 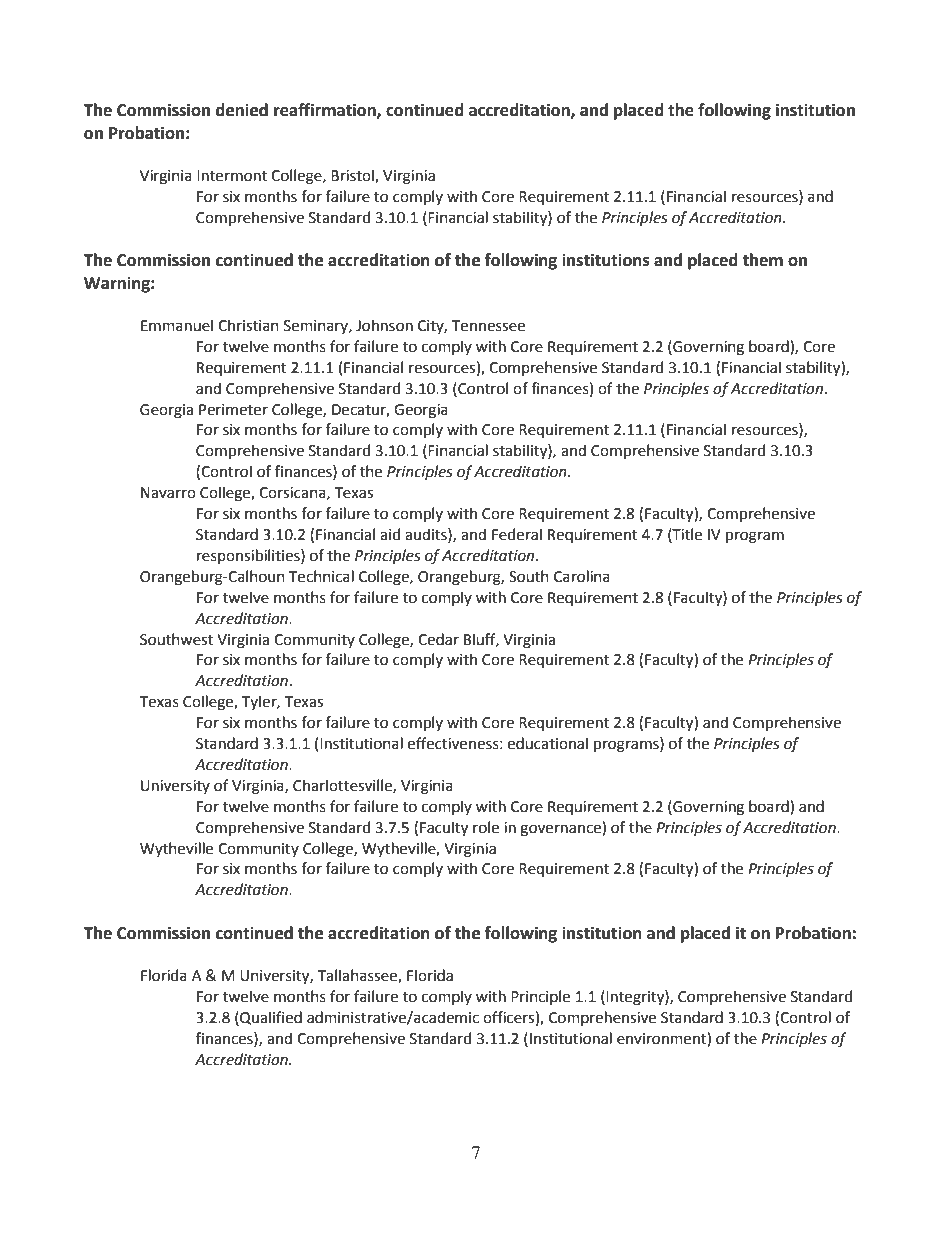 I want to click on them, so click(x=762, y=260).
